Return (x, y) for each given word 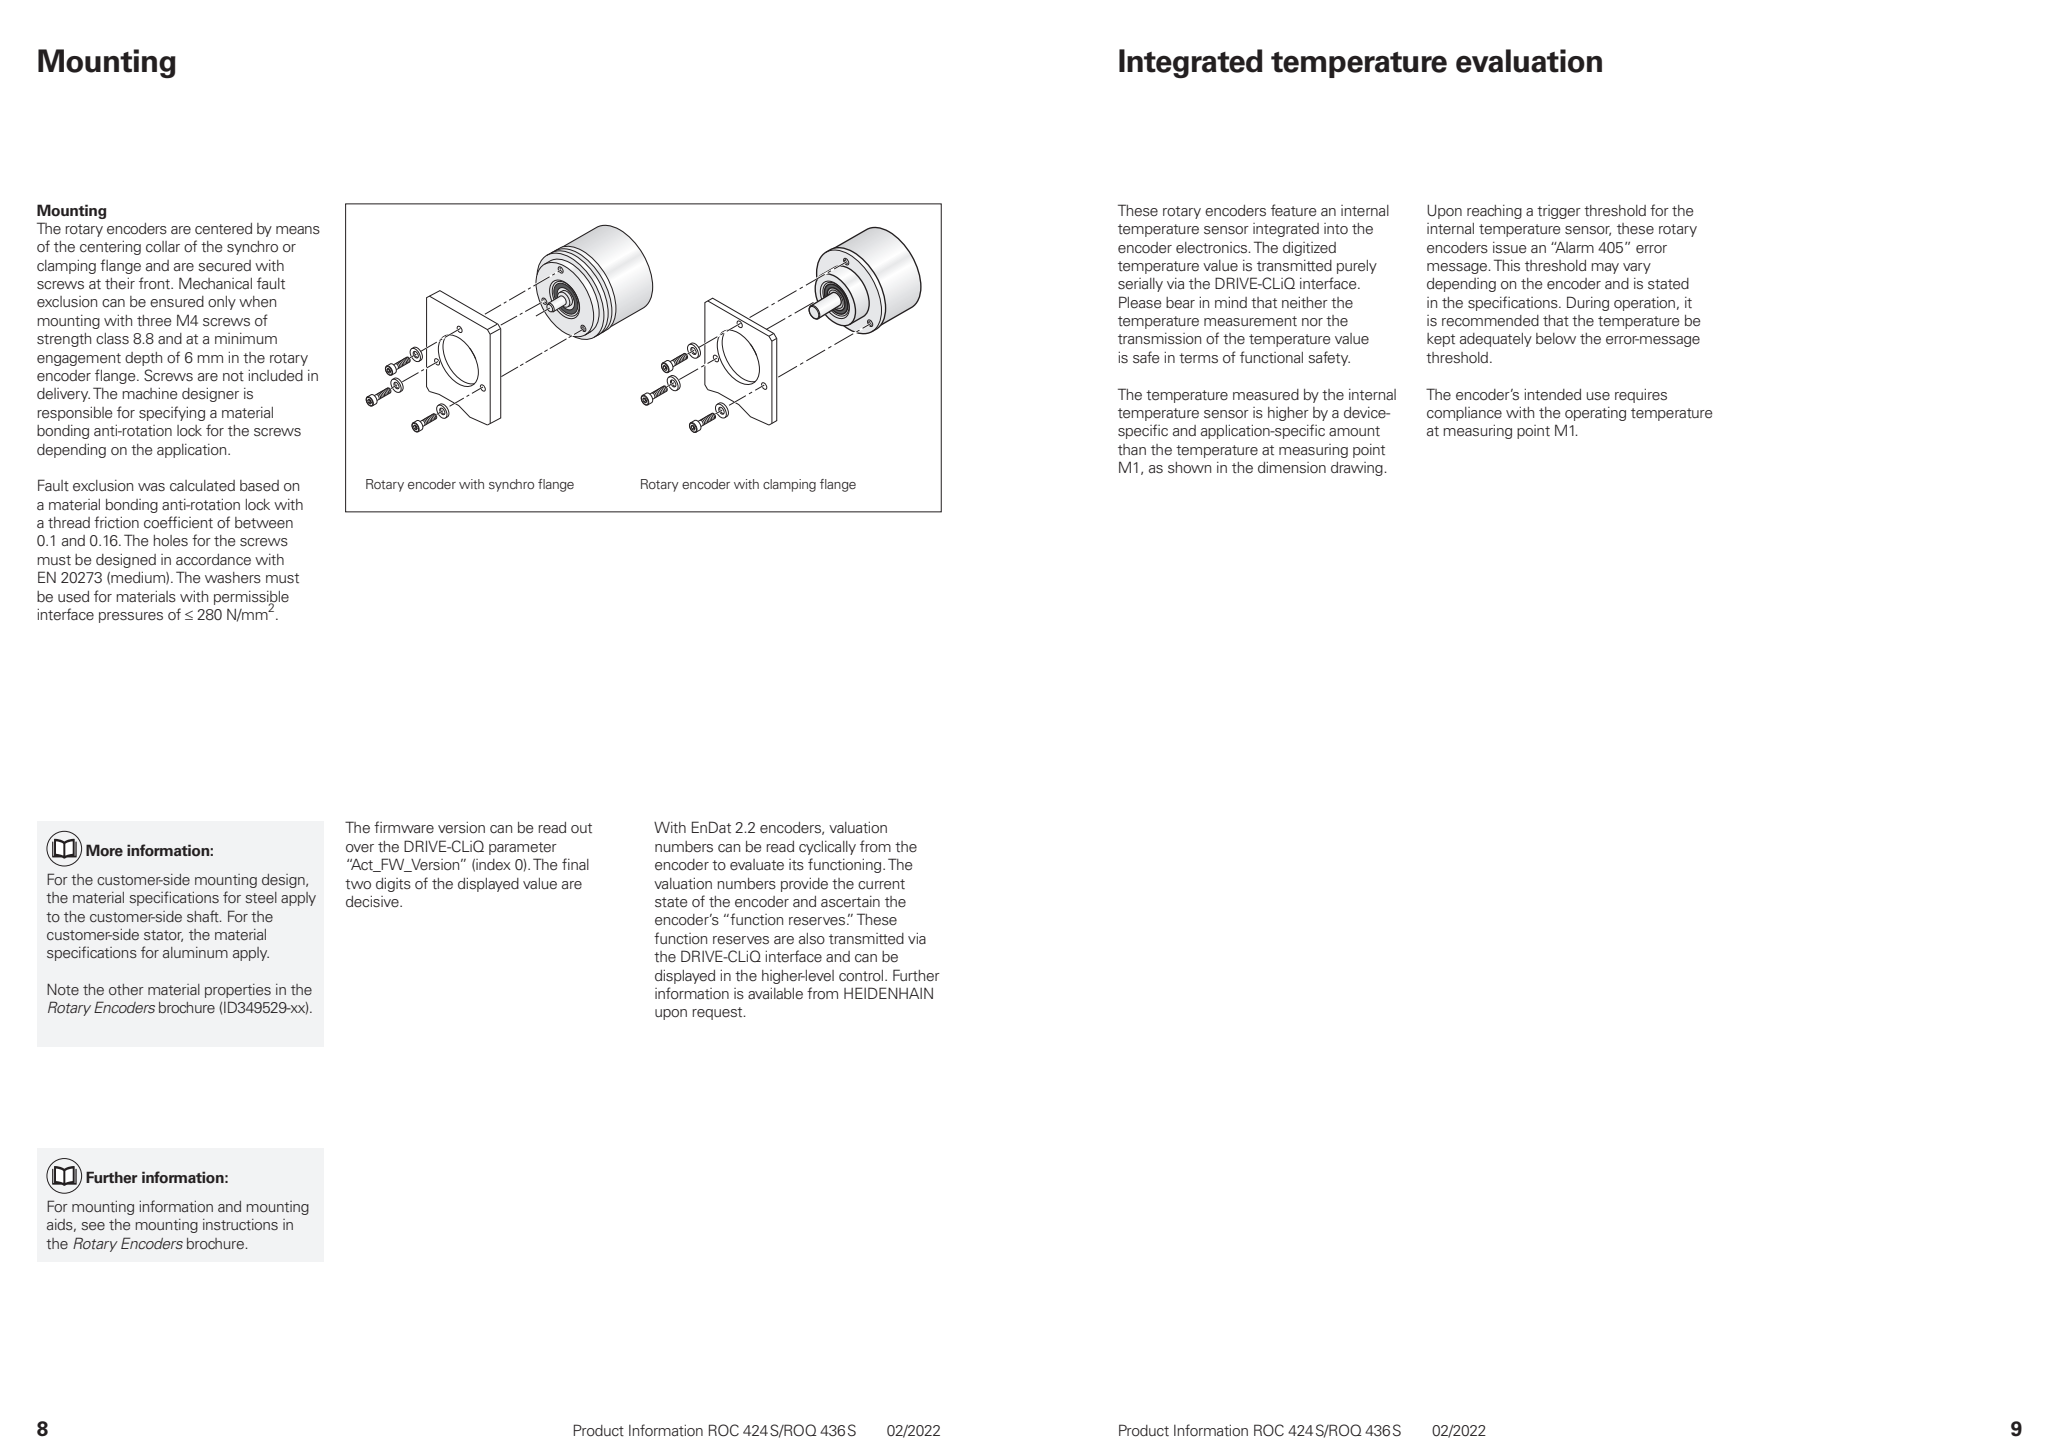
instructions (240, 1224)
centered (223, 228)
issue (1510, 248)
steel (261, 897)
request (718, 1013)
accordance (213, 560)
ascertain (850, 901)
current (881, 884)
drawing (1358, 469)
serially (1140, 285)
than (1132, 450)
